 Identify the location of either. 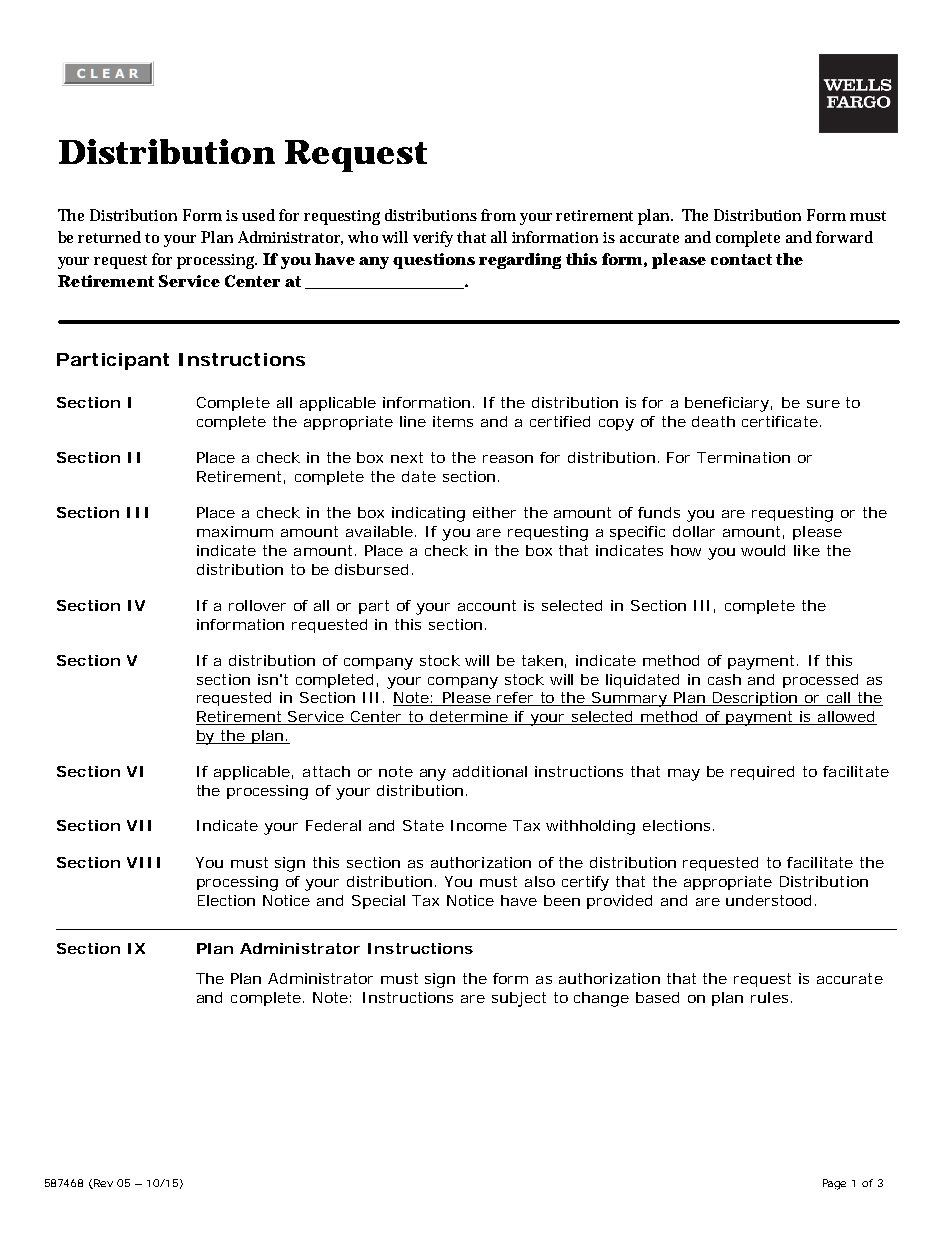
(494, 512).
